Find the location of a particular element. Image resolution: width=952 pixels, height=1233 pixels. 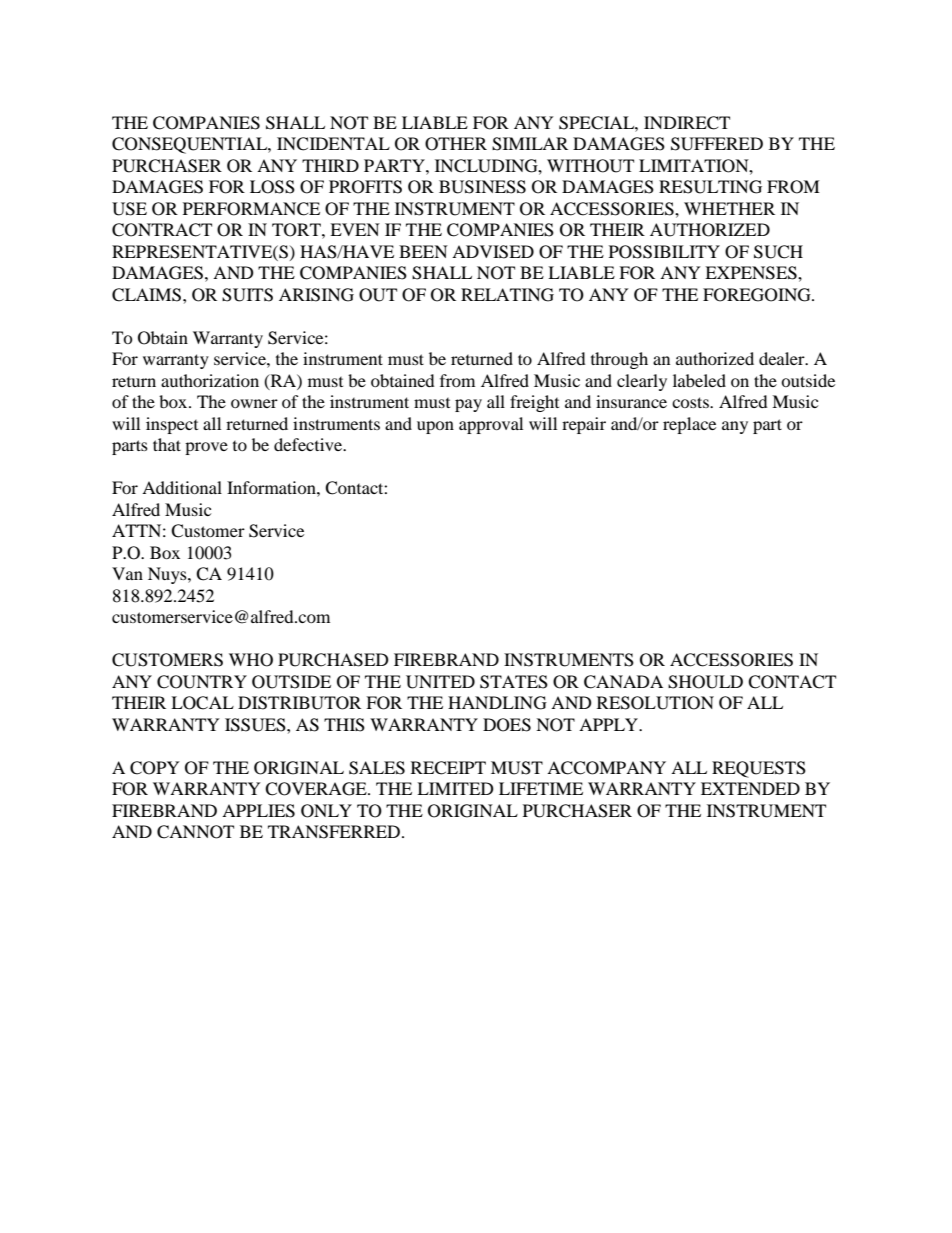

WHO is located at coordinates (251, 660).
